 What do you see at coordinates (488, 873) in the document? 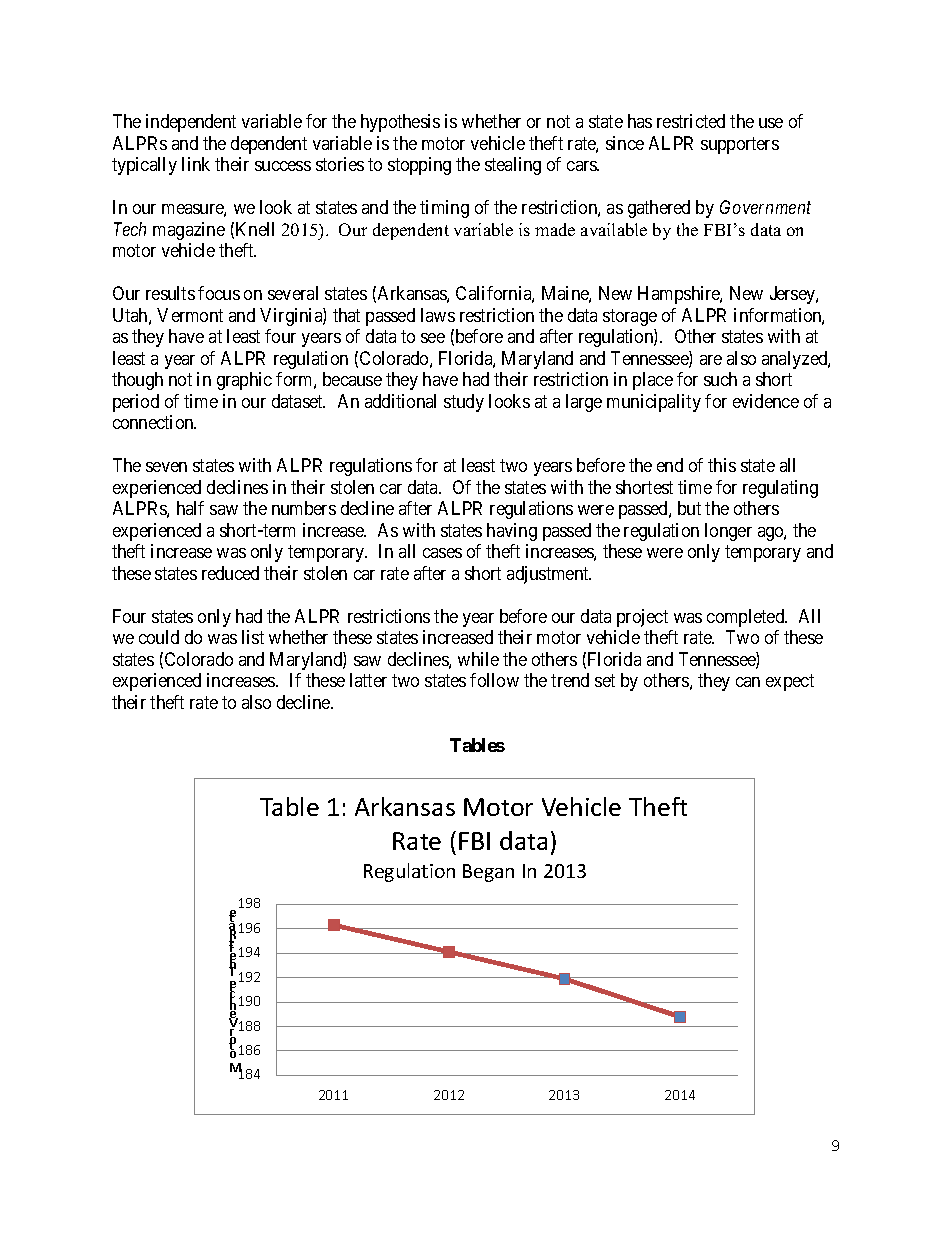
I see `Began` at bounding box center [488, 873].
